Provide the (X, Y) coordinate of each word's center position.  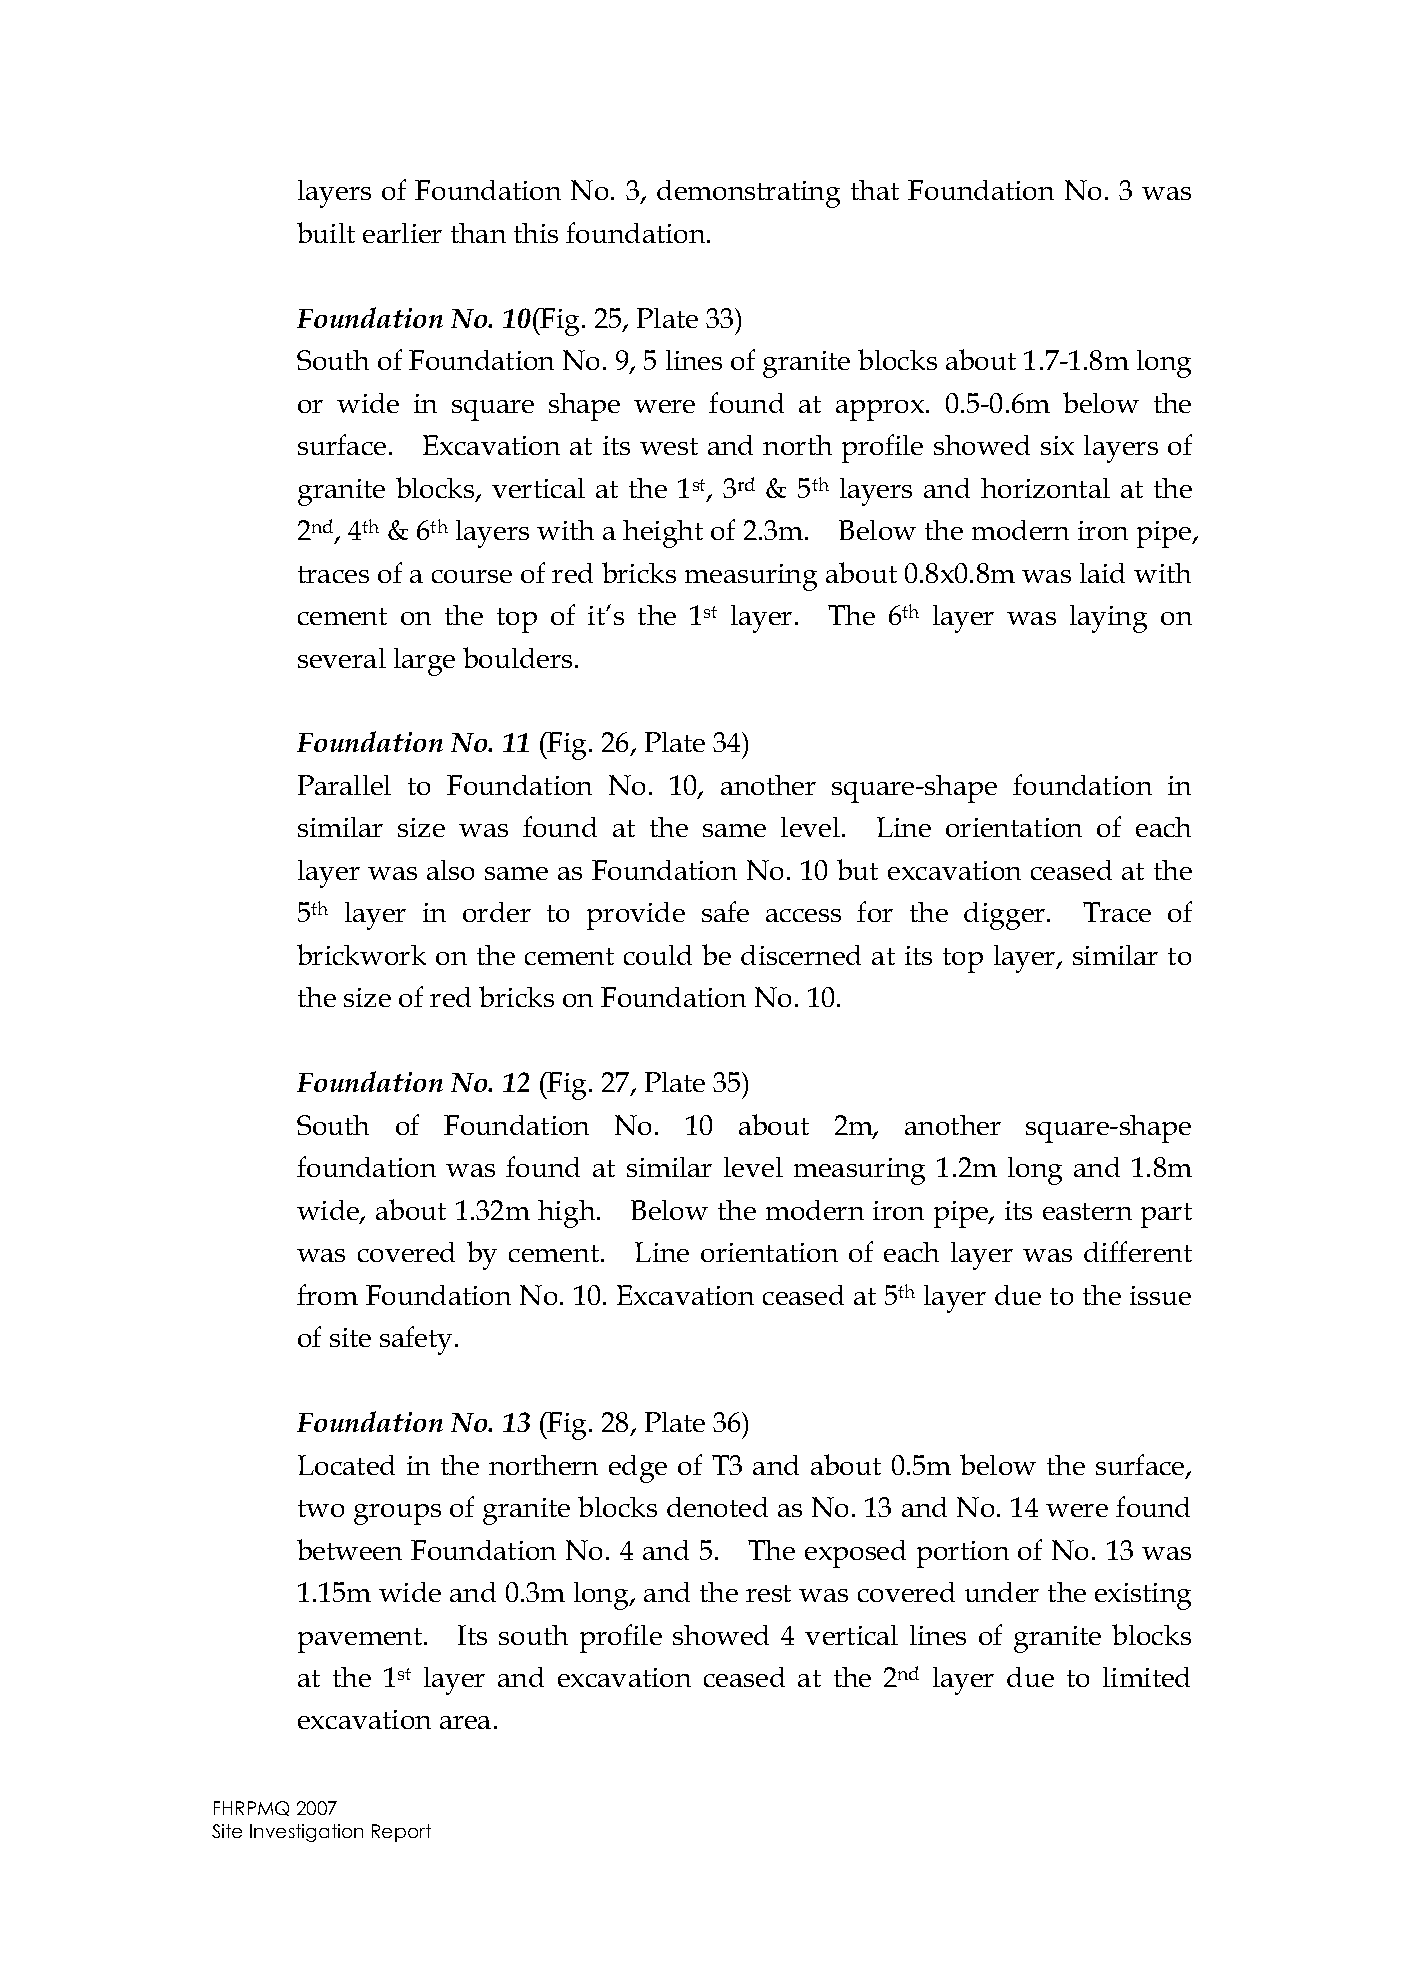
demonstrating (748, 194)
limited (1146, 1677)
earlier (402, 233)
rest (768, 1593)
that (875, 190)
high (568, 1214)
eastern (1087, 1211)
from (327, 1294)
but (857, 869)
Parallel (344, 785)
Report (401, 1833)
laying (1108, 619)
